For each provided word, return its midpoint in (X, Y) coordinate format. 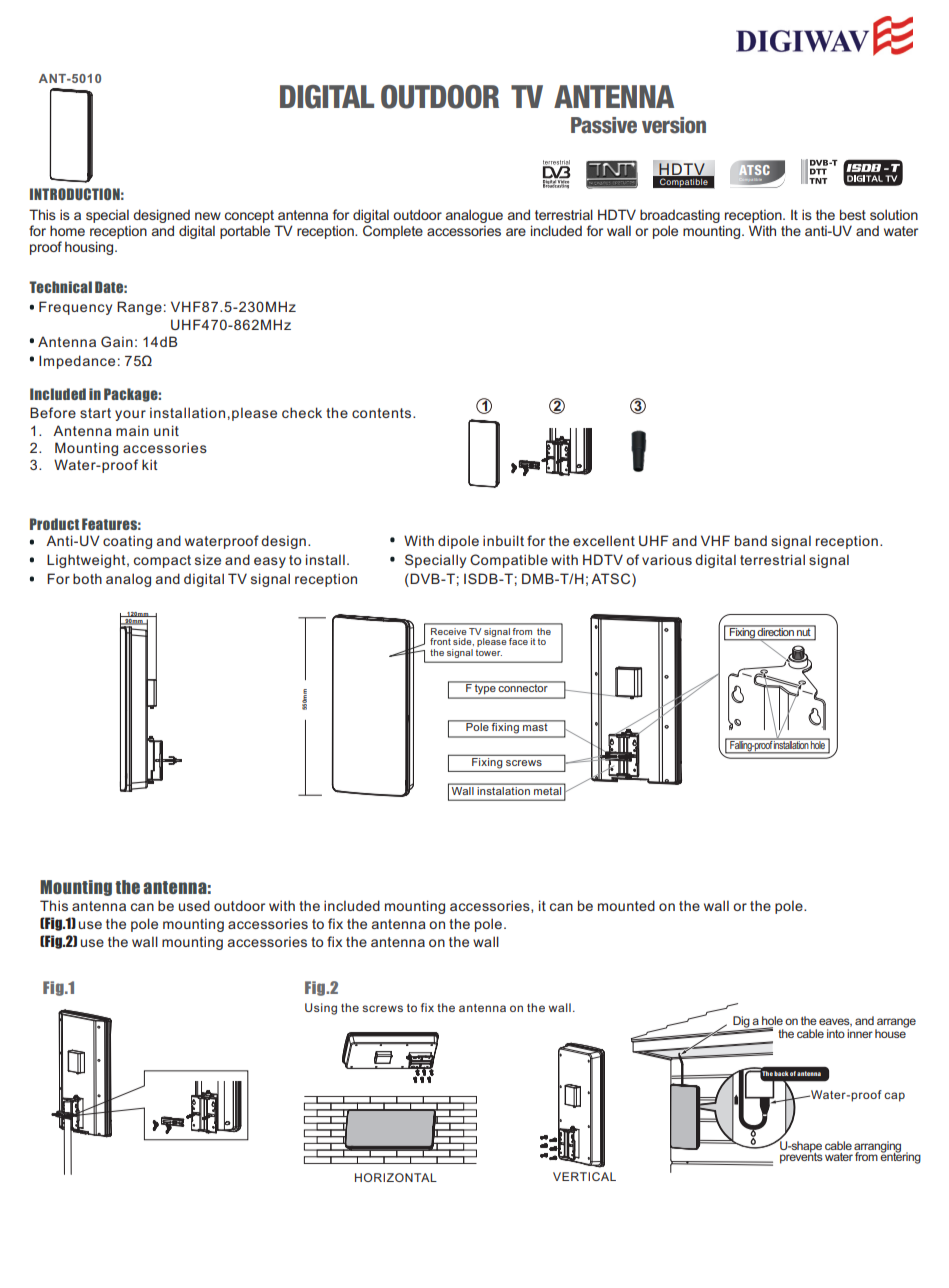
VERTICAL (584, 1176)
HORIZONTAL (396, 1177)
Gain (117, 341)
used (194, 905)
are (516, 232)
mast (535, 726)
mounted (626, 905)
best (853, 214)
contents (383, 413)
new (208, 216)
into (836, 1033)
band (751, 540)
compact (162, 561)
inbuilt (503, 540)
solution (894, 214)
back (781, 1073)
